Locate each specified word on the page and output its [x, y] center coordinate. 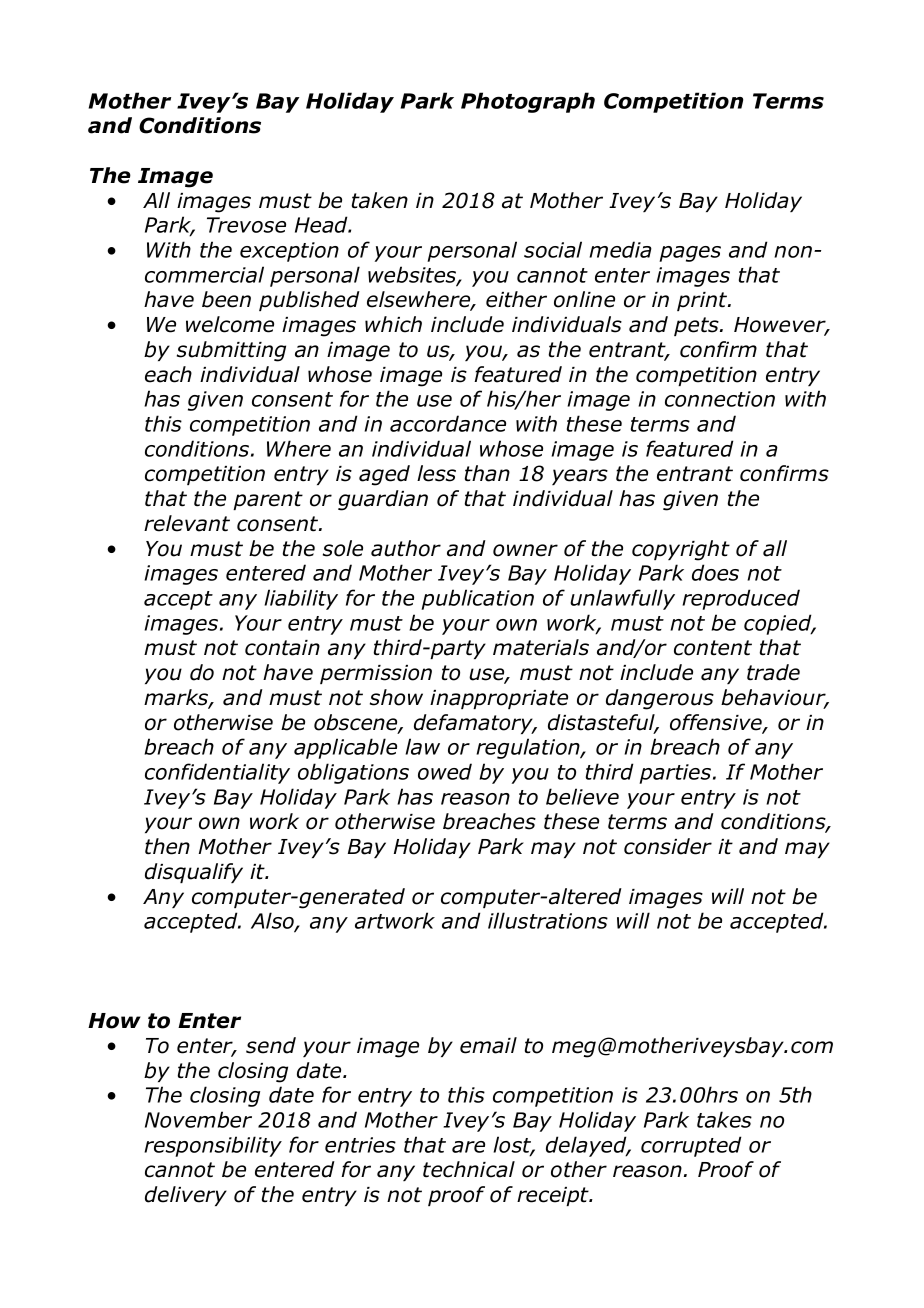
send [271, 1045]
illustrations [548, 920]
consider [668, 846]
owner [525, 550]
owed [445, 771]
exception [289, 252]
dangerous [660, 699]
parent [268, 500]
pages [690, 254]
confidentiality [217, 773]
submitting [231, 351]
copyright [681, 550]
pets [697, 326]
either [516, 299]
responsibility [213, 1146]
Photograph [528, 102]
